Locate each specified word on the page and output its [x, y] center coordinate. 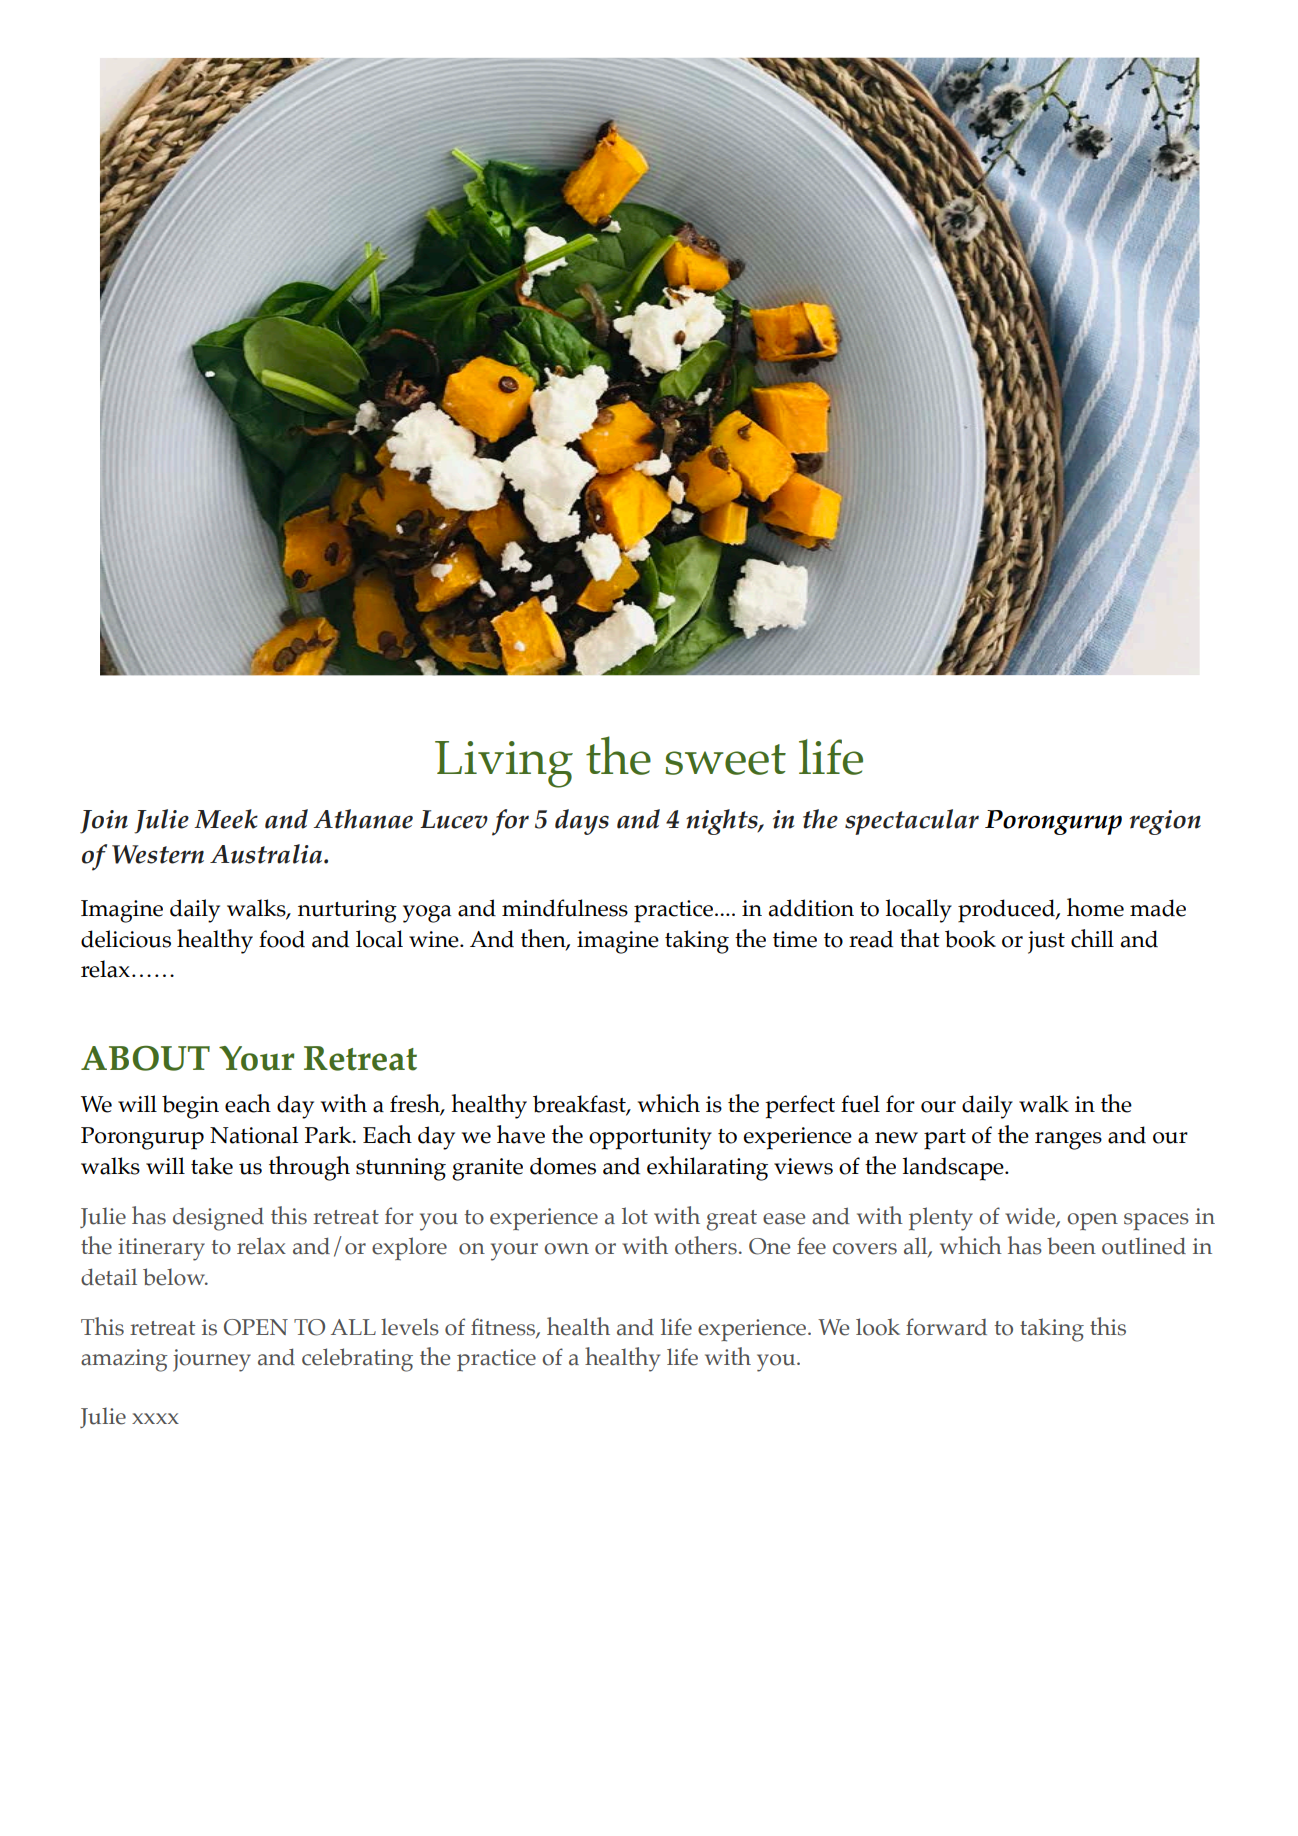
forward [946, 1327]
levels [410, 1327]
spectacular [912, 822]
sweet [726, 759]
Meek [226, 819]
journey [212, 1360]
